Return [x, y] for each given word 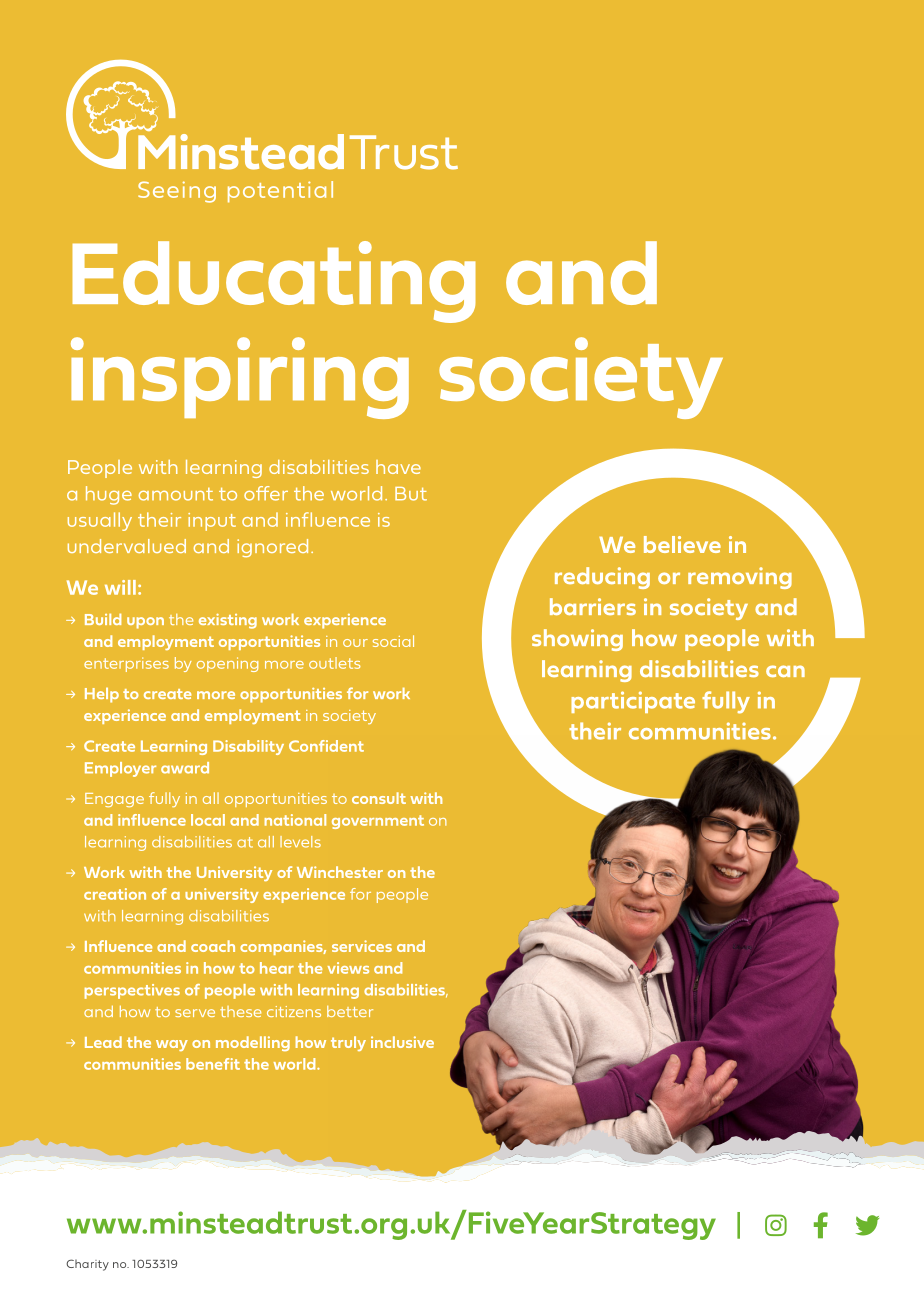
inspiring [240, 378]
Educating [274, 282]
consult [379, 798]
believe [682, 544]
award [185, 768]
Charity [87, 1265]
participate [633, 702]
